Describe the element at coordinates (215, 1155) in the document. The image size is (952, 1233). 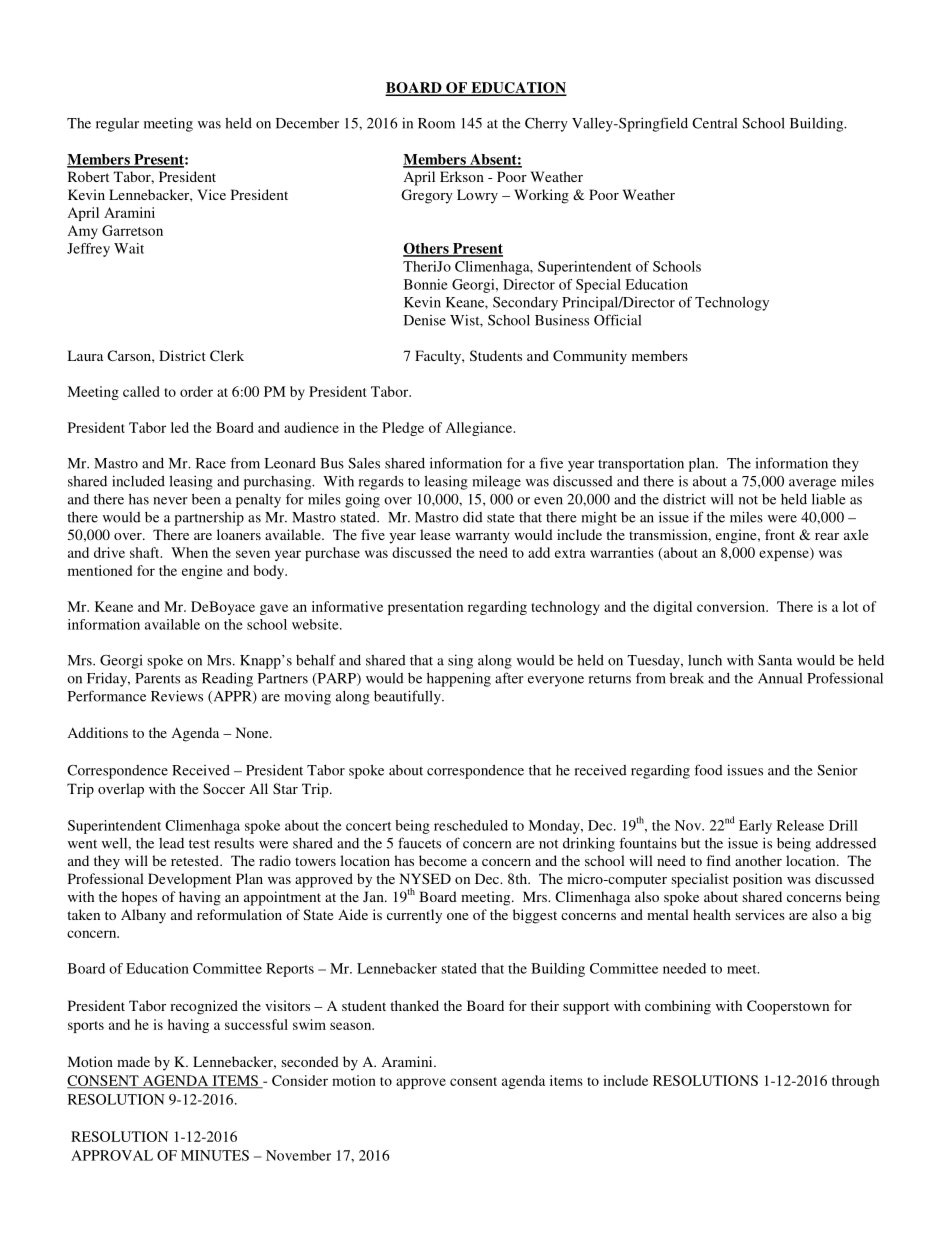
I see `MINUTES` at that location.
